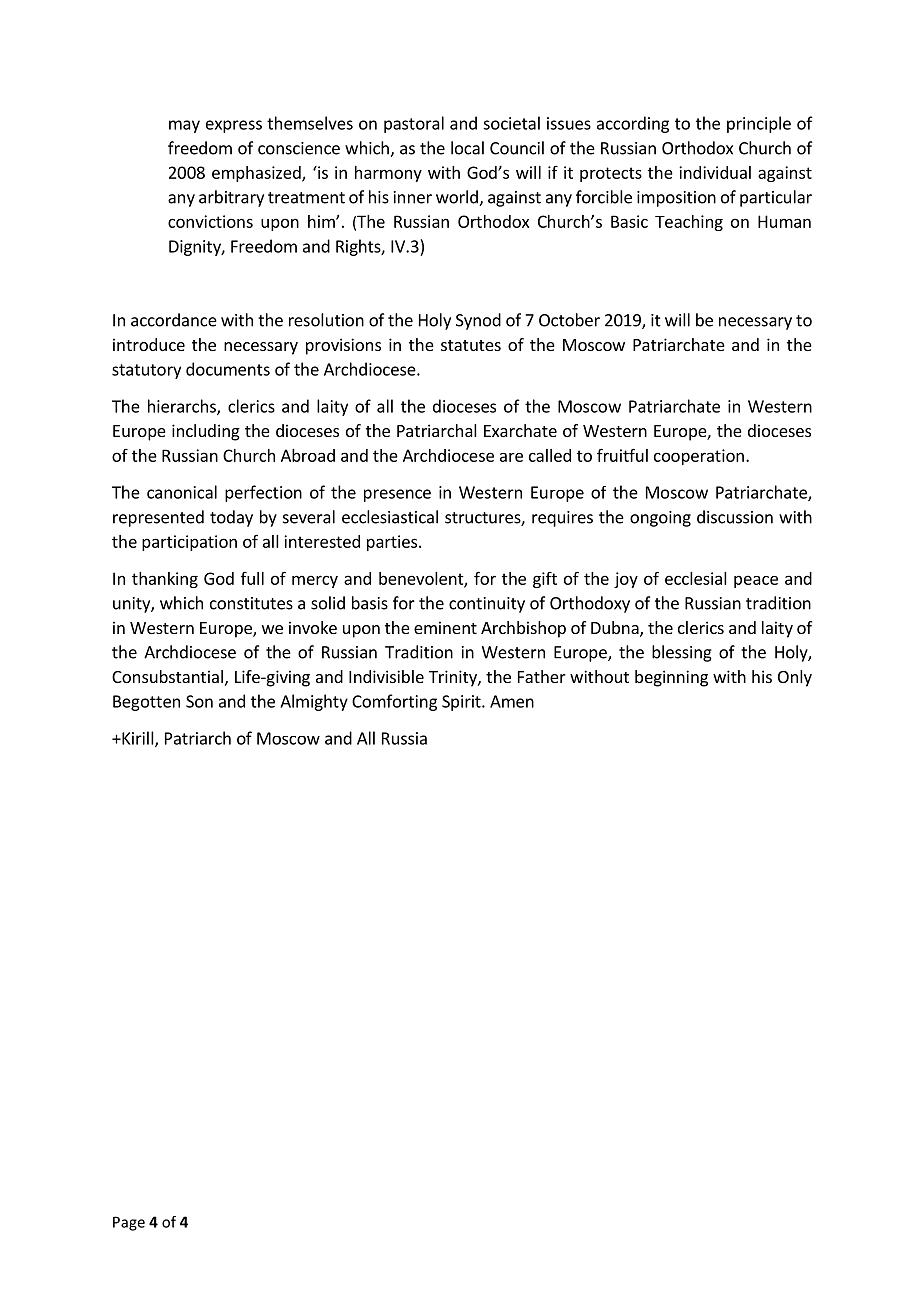  I want to click on local, so click(467, 148).
